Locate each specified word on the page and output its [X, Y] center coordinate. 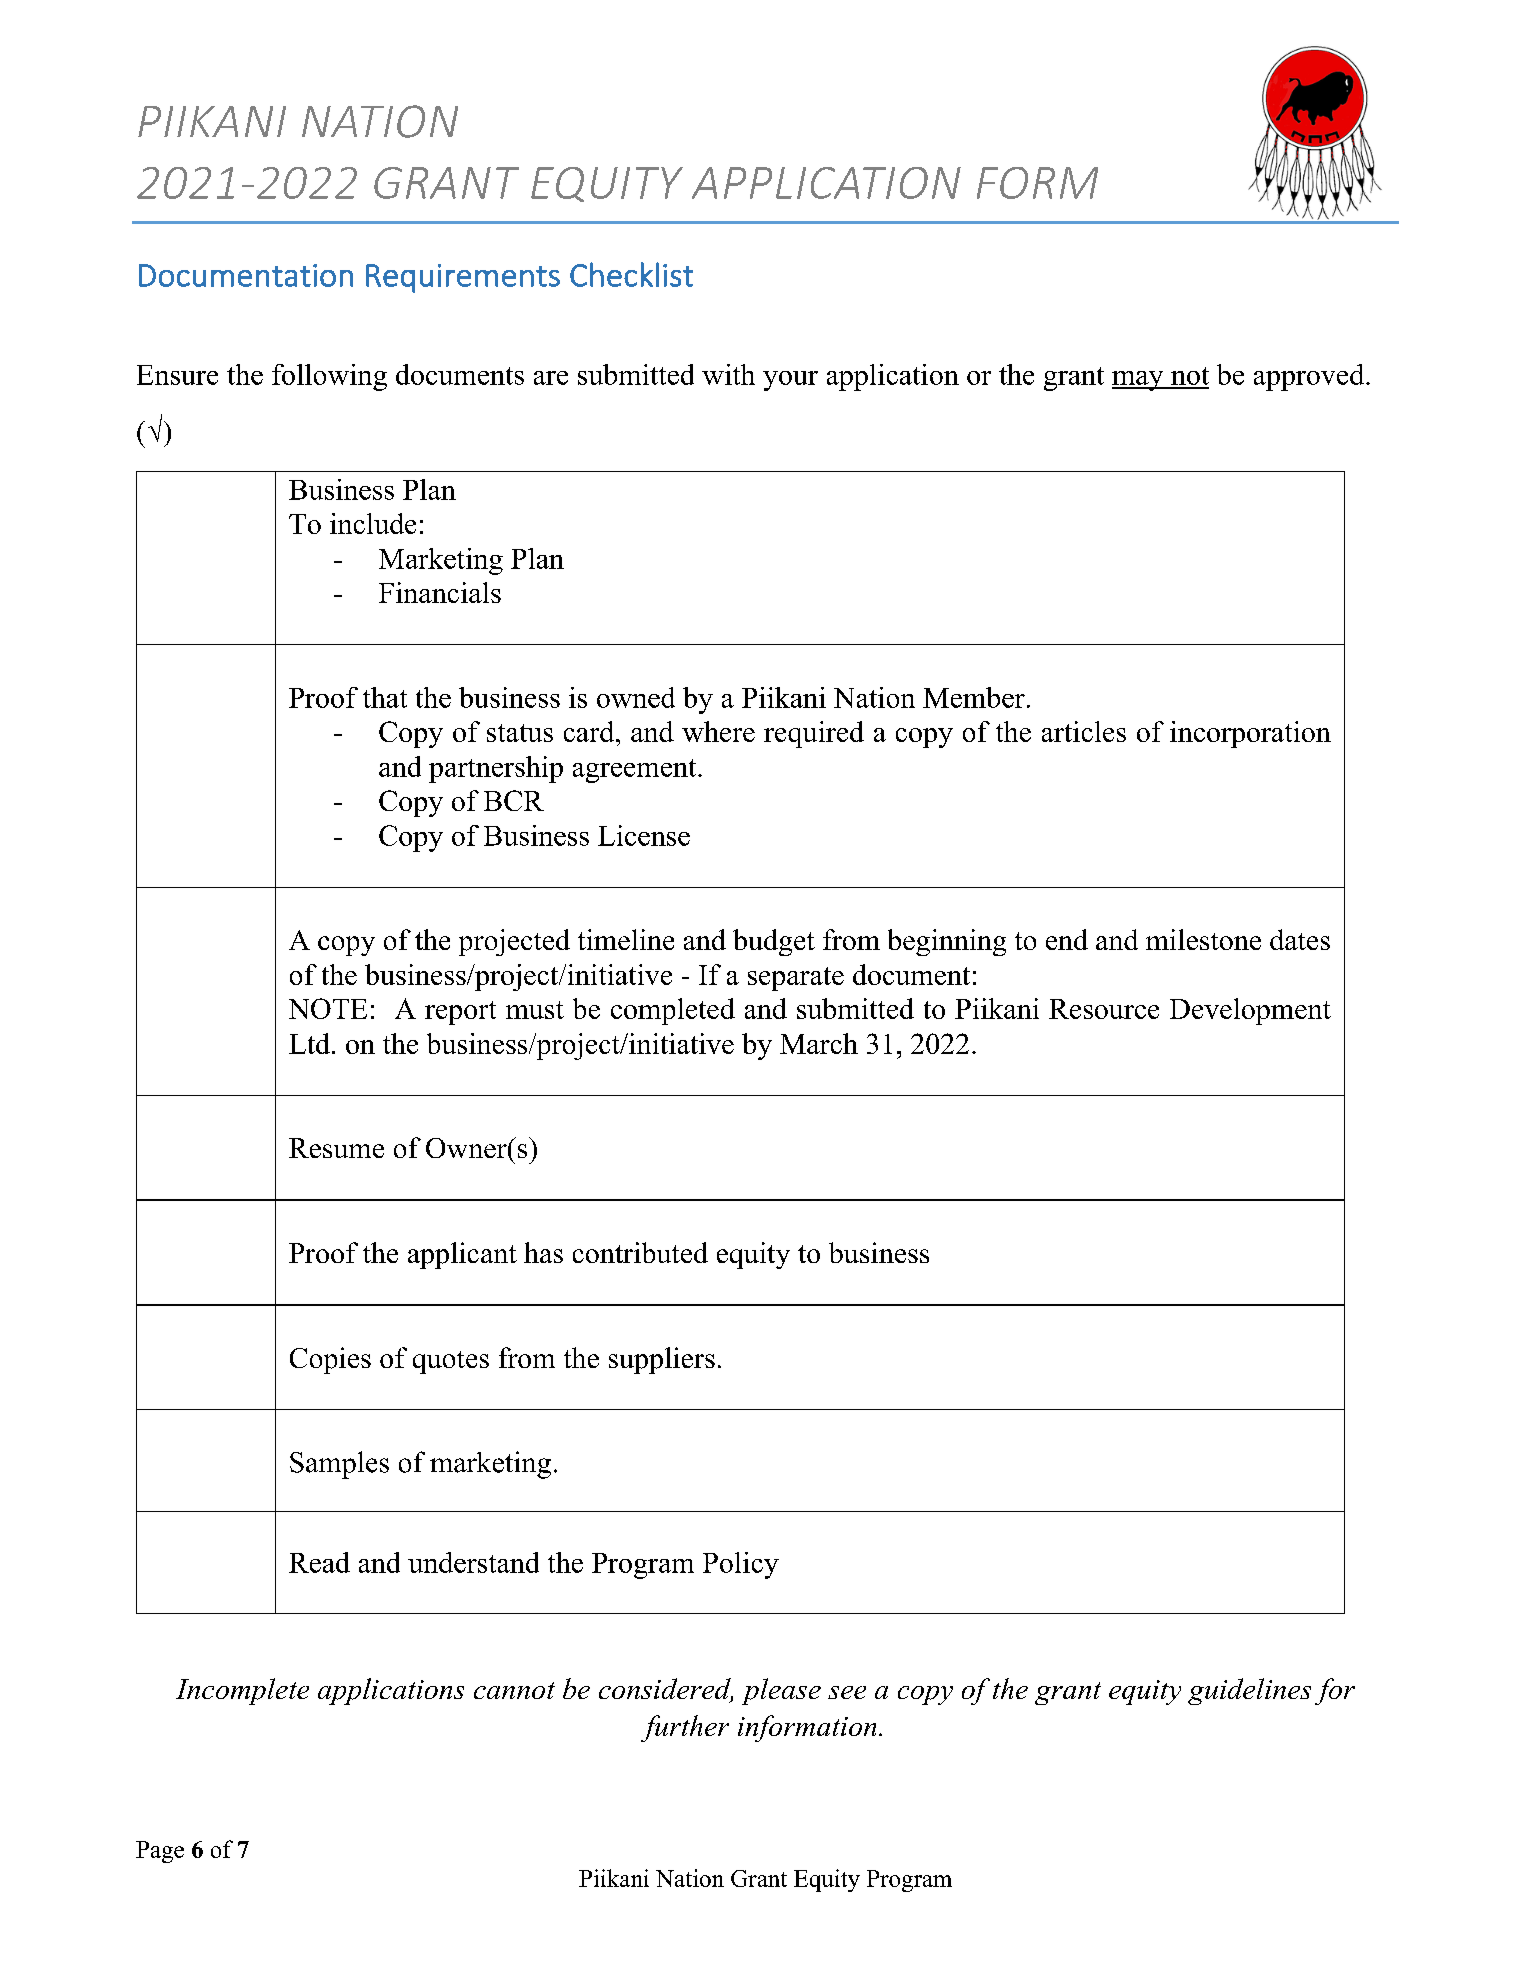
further [685, 1728]
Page [160, 1852]
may [1139, 381]
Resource [1104, 1009]
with [728, 374]
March [819, 1043]
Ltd [311, 1043]
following [329, 377]
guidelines [1249, 1691]
